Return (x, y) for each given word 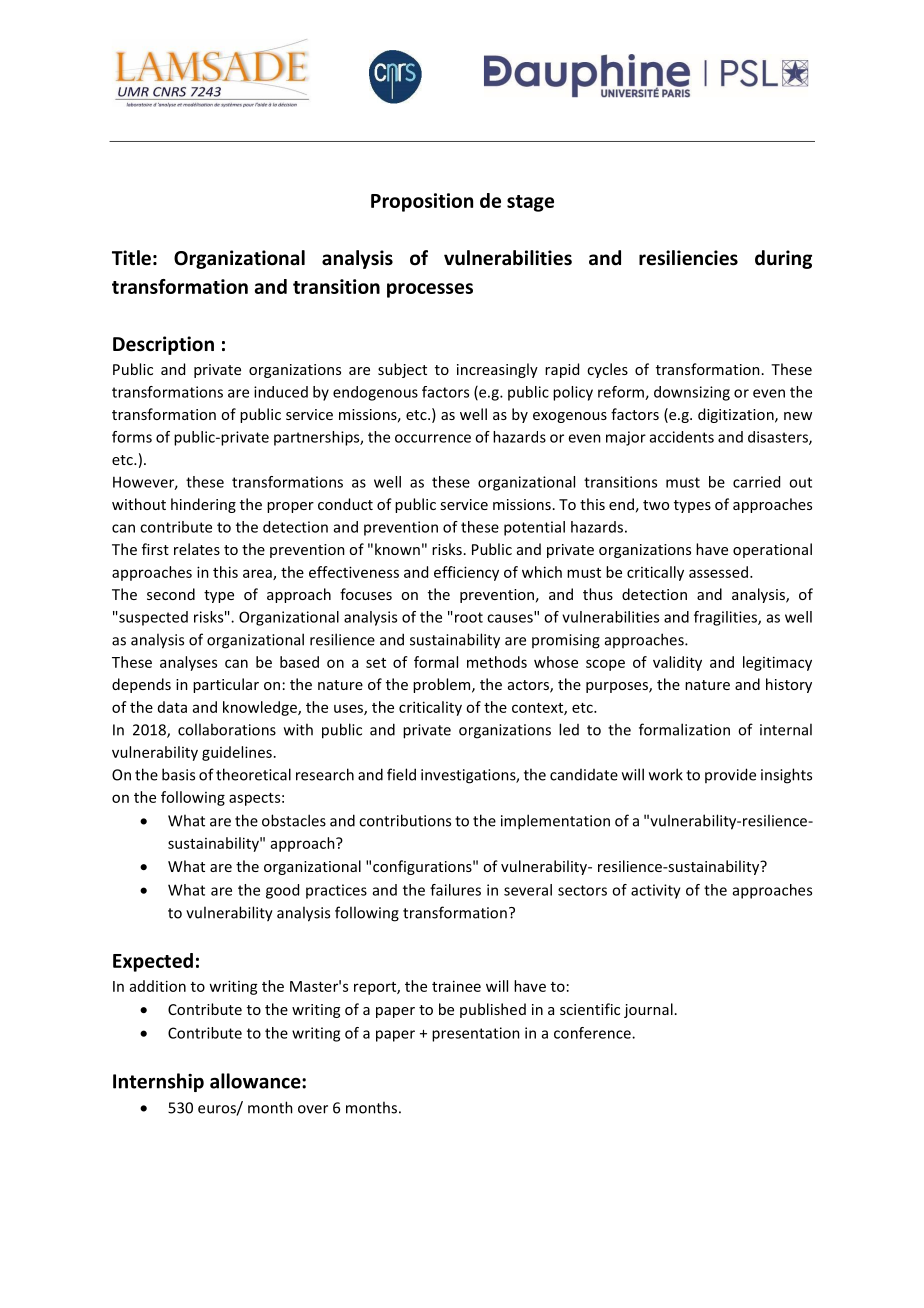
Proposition (422, 202)
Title (131, 258)
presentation (476, 1034)
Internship (158, 1082)
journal (648, 1010)
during (783, 259)
